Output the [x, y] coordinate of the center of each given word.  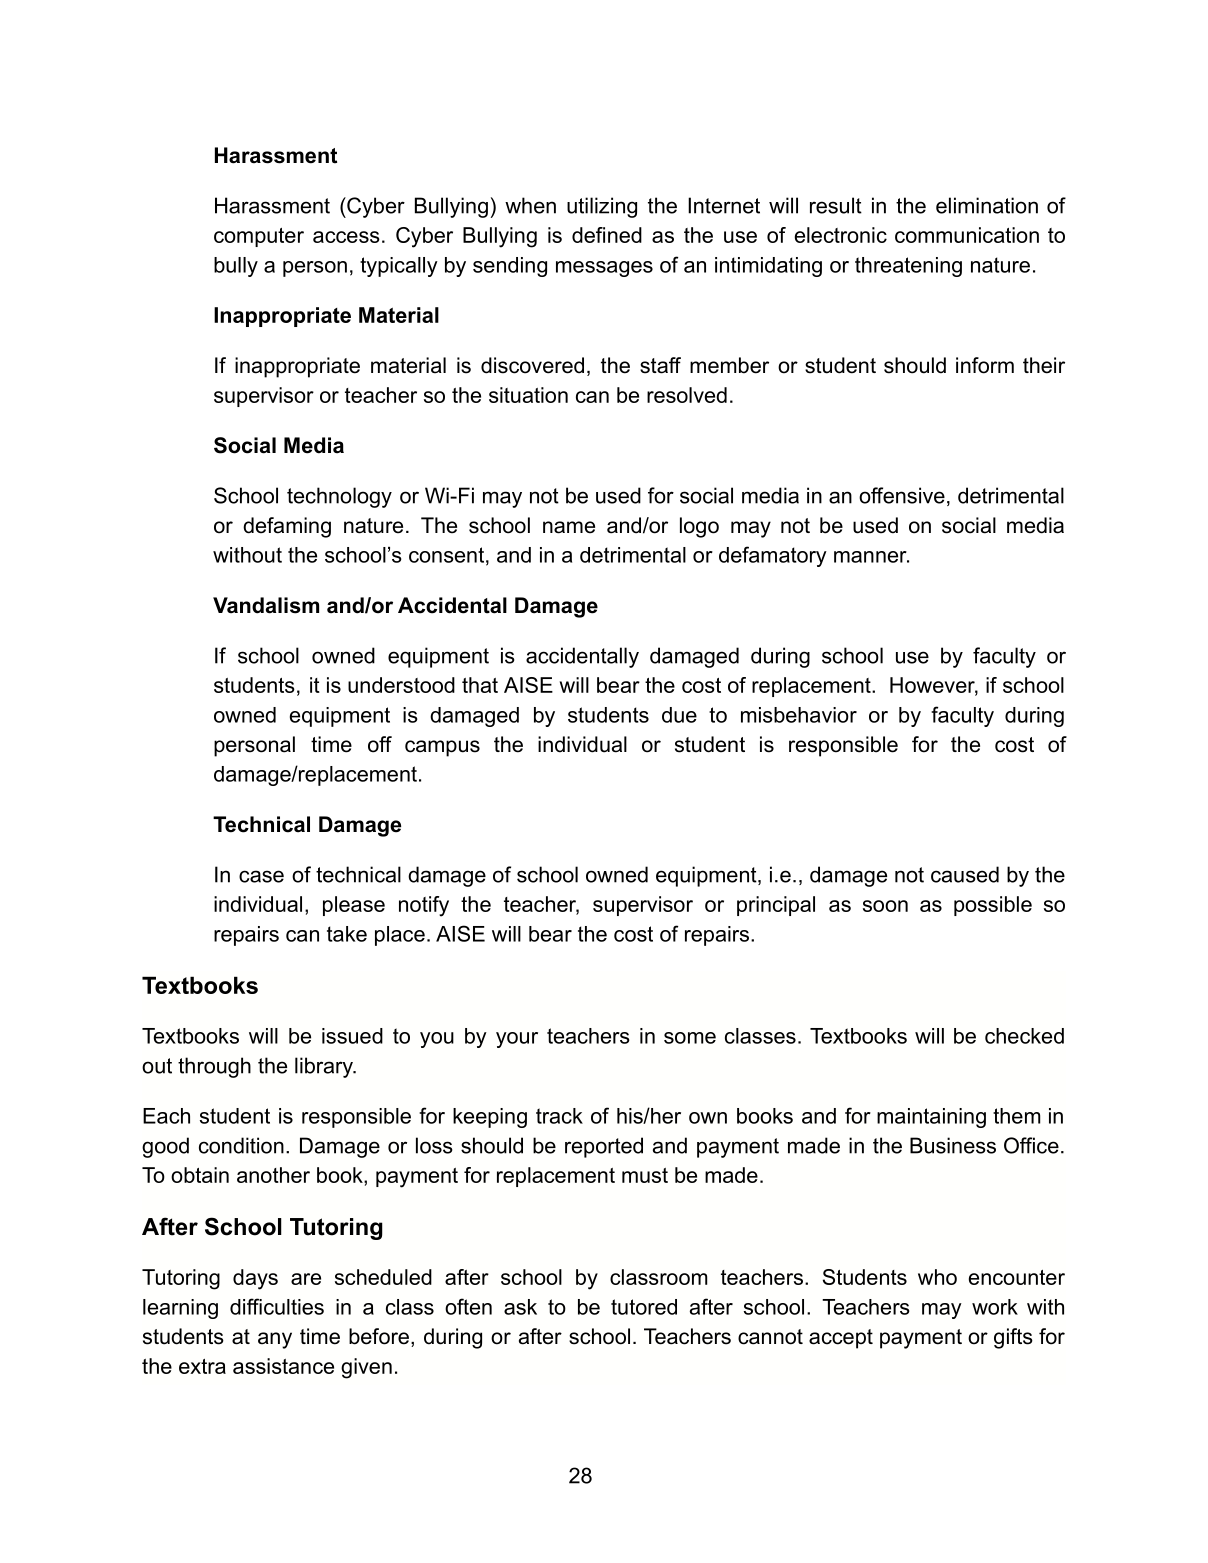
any [275, 1340]
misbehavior [799, 715]
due [679, 715]
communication [967, 235]
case [261, 876]
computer [259, 237]
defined [607, 235]
